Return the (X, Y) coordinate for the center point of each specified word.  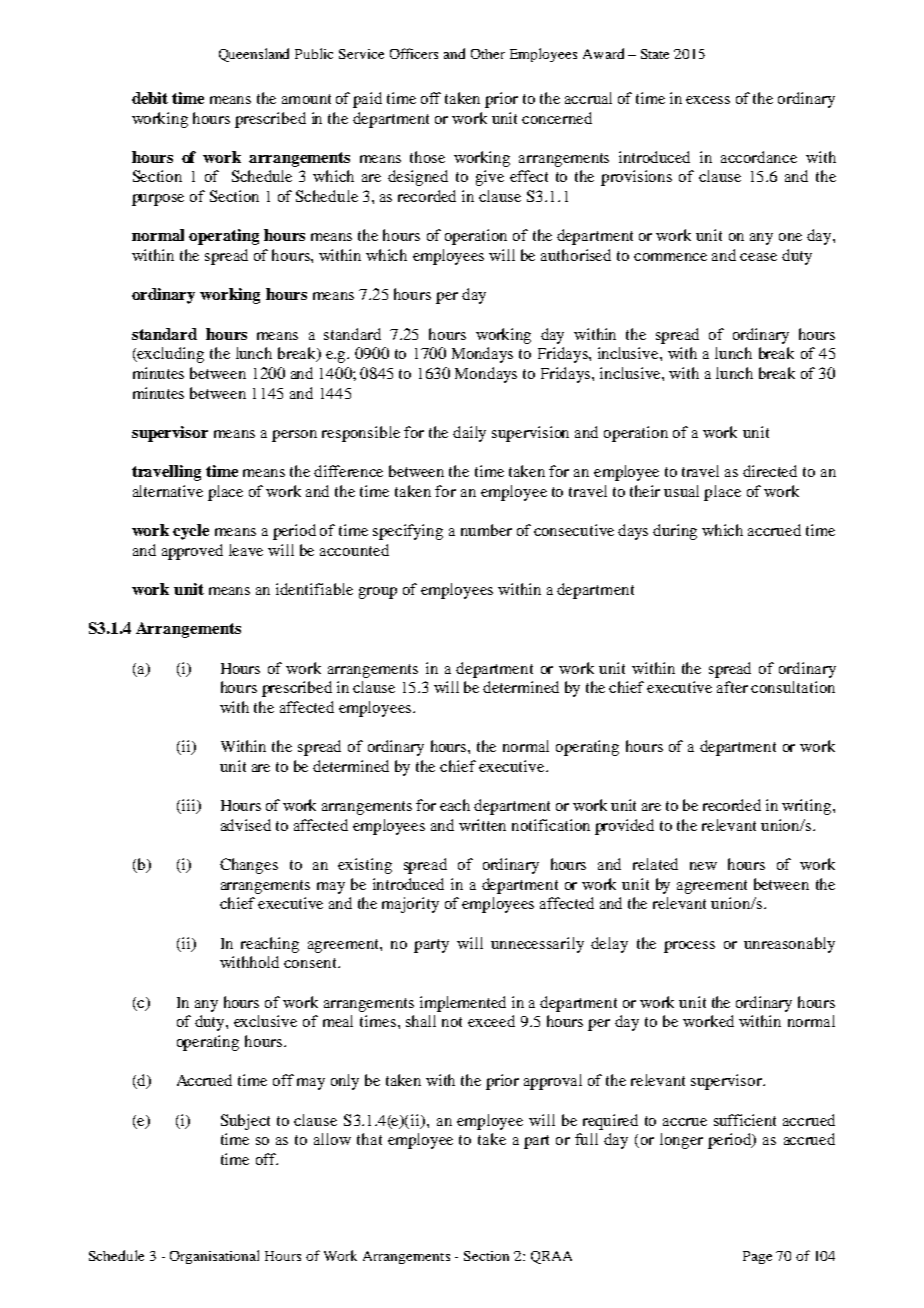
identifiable (314, 589)
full (586, 1139)
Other (488, 54)
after (732, 687)
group (378, 593)
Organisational (214, 1257)
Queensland (254, 55)
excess (708, 100)
